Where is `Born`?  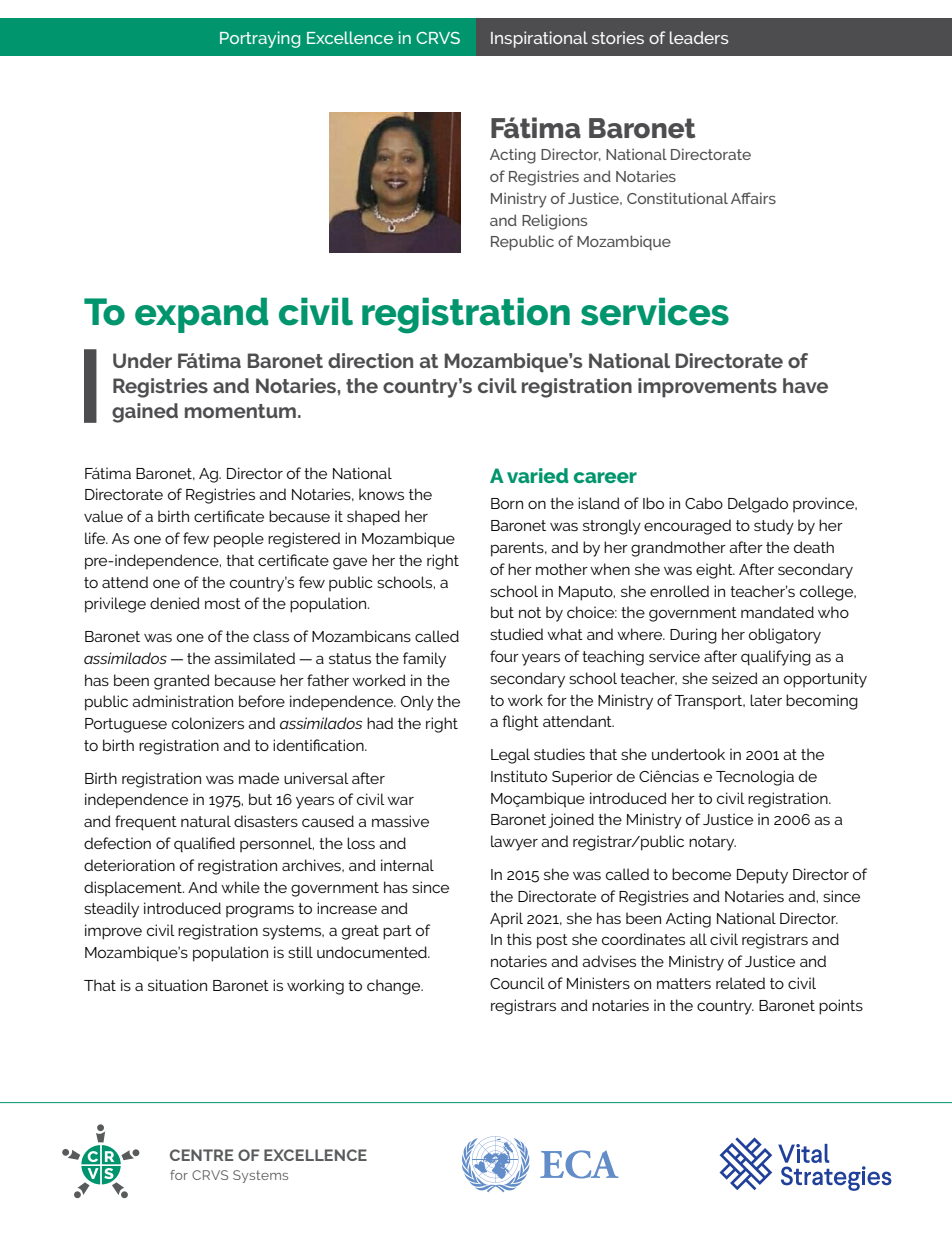
Born is located at coordinates (507, 503).
